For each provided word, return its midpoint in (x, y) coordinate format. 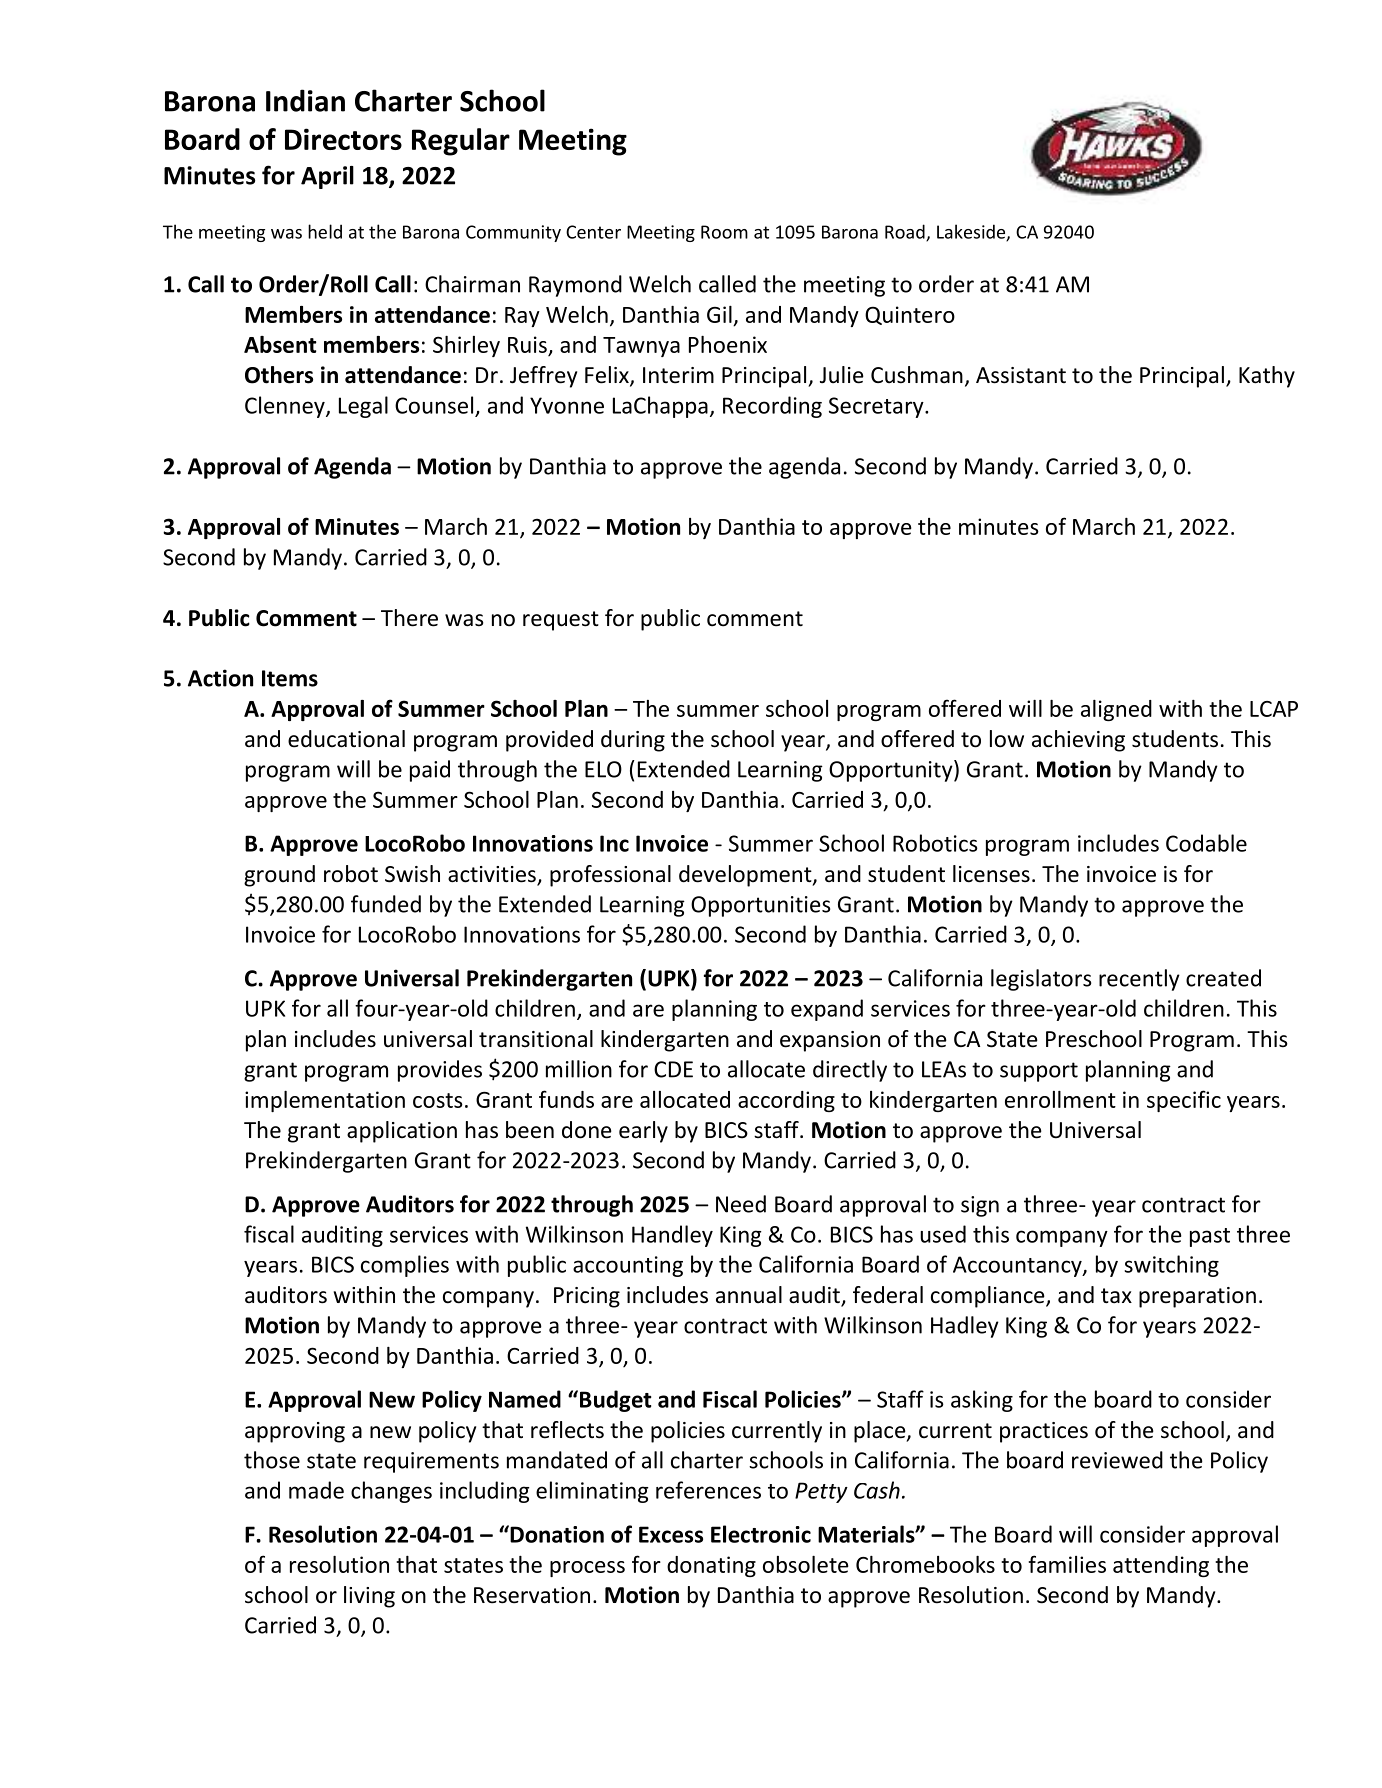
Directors (343, 139)
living (369, 1597)
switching (1171, 1266)
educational (346, 739)
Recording (772, 407)
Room (724, 232)
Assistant (1021, 375)
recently (1139, 980)
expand (827, 1010)
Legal (363, 407)
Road (906, 232)
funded (386, 904)
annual (749, 1295)
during (633, 741)
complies (405, 1266)
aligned (1116, 710)
